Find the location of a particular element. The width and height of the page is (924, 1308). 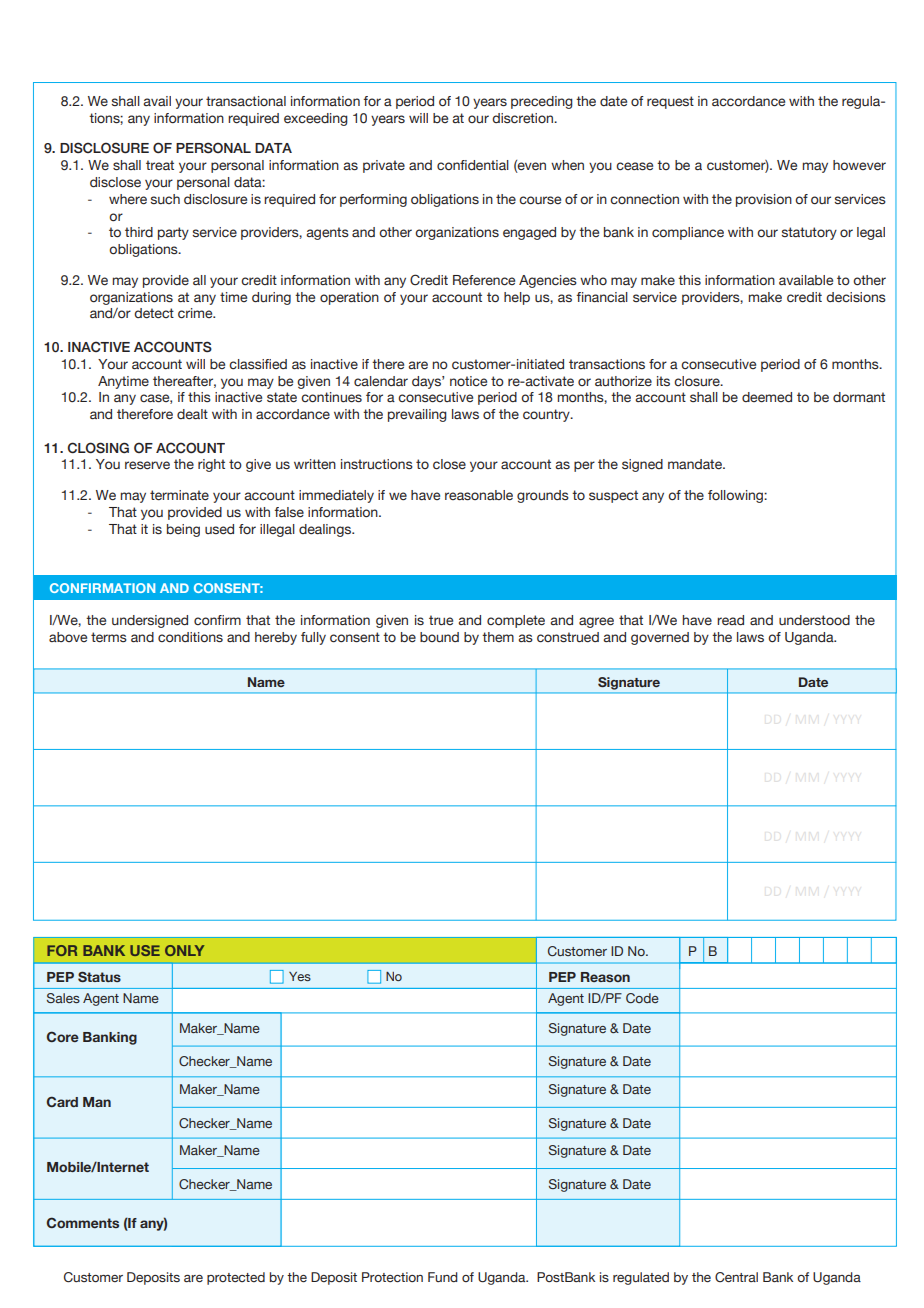

terms is located at coordinates (109, 637).
